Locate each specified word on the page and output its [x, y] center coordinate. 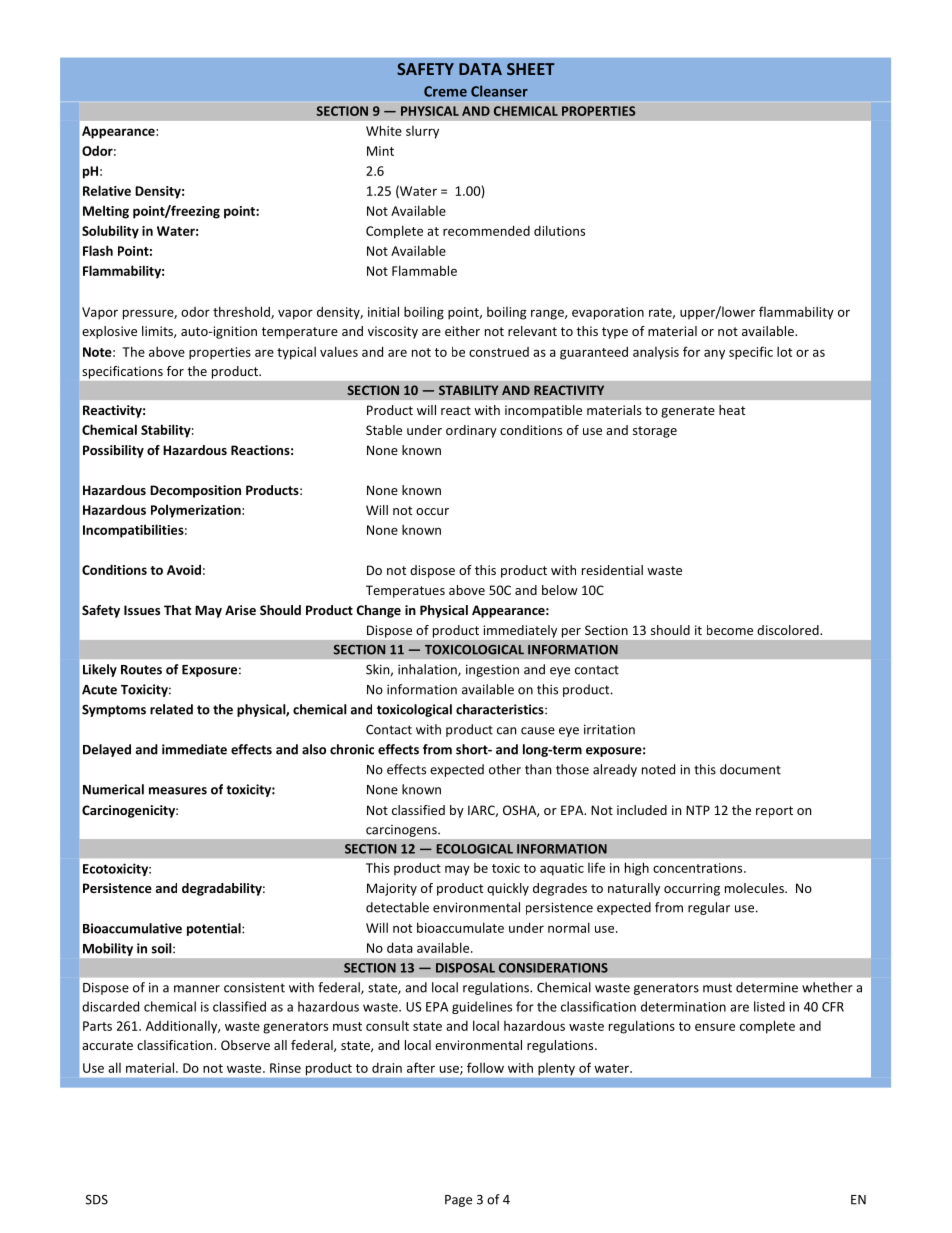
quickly [508, 889]
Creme [445, 91]
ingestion [492, 670]
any [714, 354]
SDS [97, 1200]
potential [215, 929]
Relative [107, 190]
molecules [755, 888]
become [730, 630]
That [177, 610]
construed [499, 352]
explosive [109, 332]
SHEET [531, 69]
